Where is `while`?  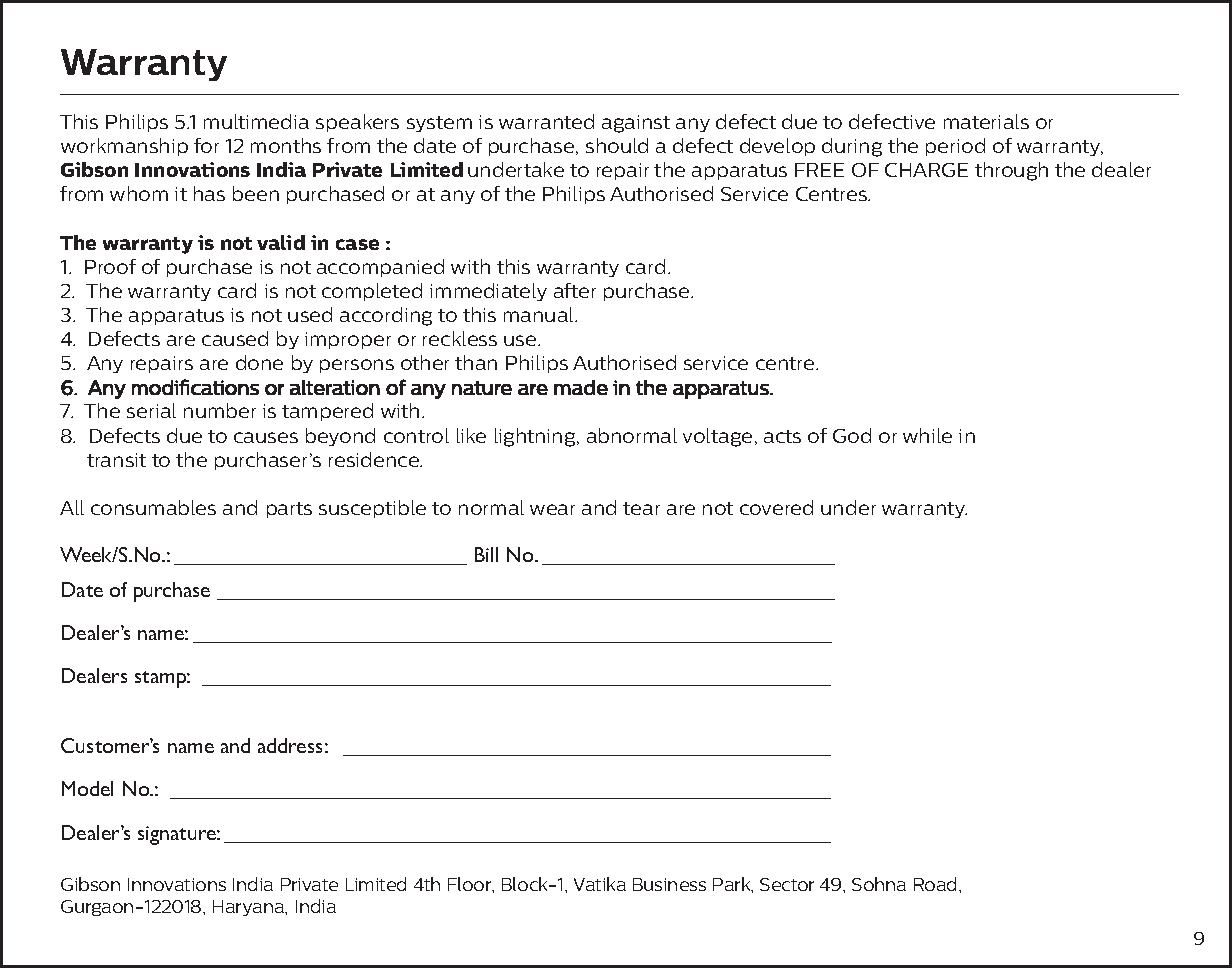
while is located at coordinates (927, 435).
